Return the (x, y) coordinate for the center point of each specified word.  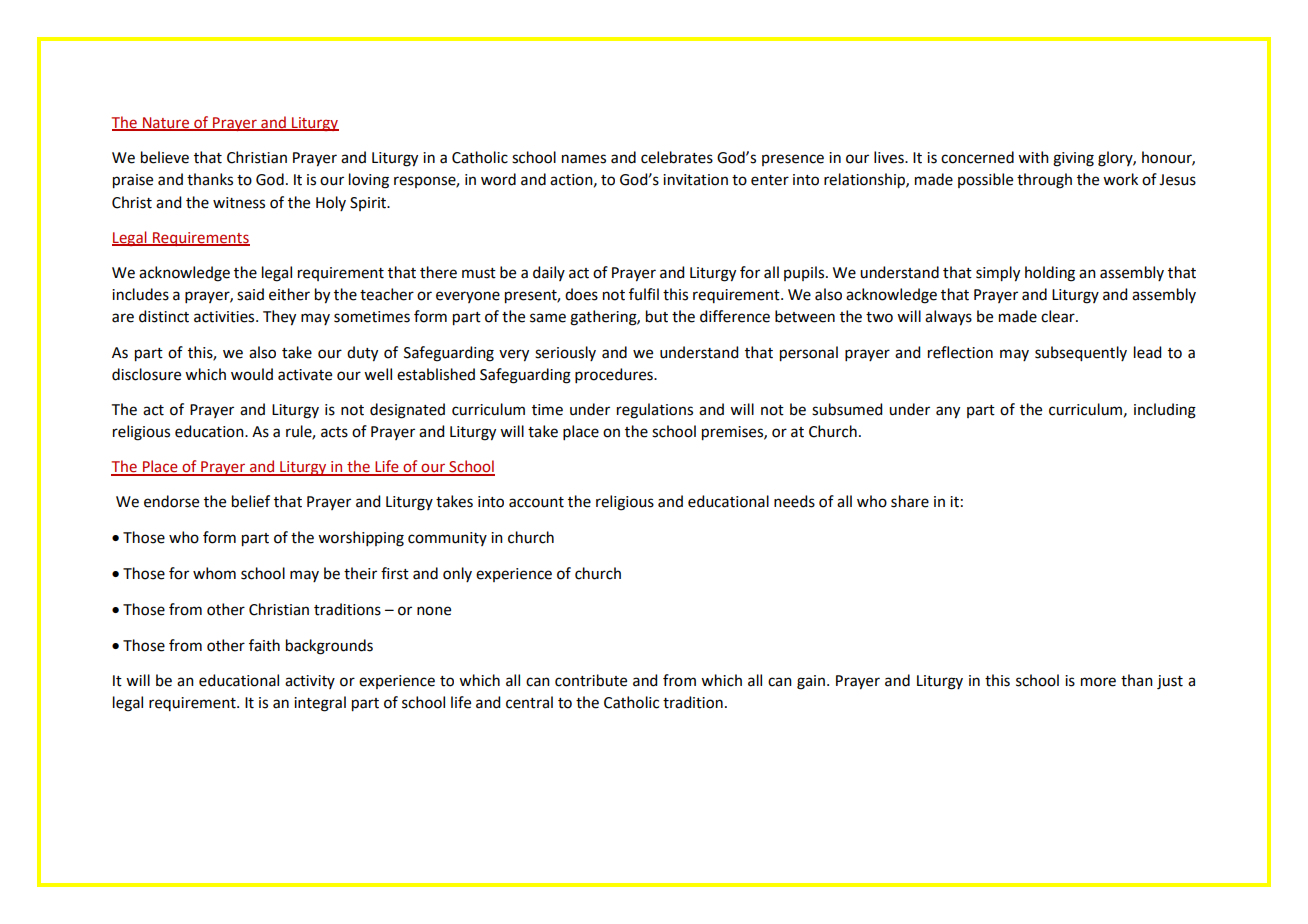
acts (334, 432)
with (1033, 157)
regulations (655, 411)
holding (1050, 274)
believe (165, 157)
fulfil (644, 294)
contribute (591, 680)
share (910, 501)
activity (310, 682)
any (948, 412)
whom (214, 573)
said (250, 294)
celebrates (677, 157)
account (536, 502)
